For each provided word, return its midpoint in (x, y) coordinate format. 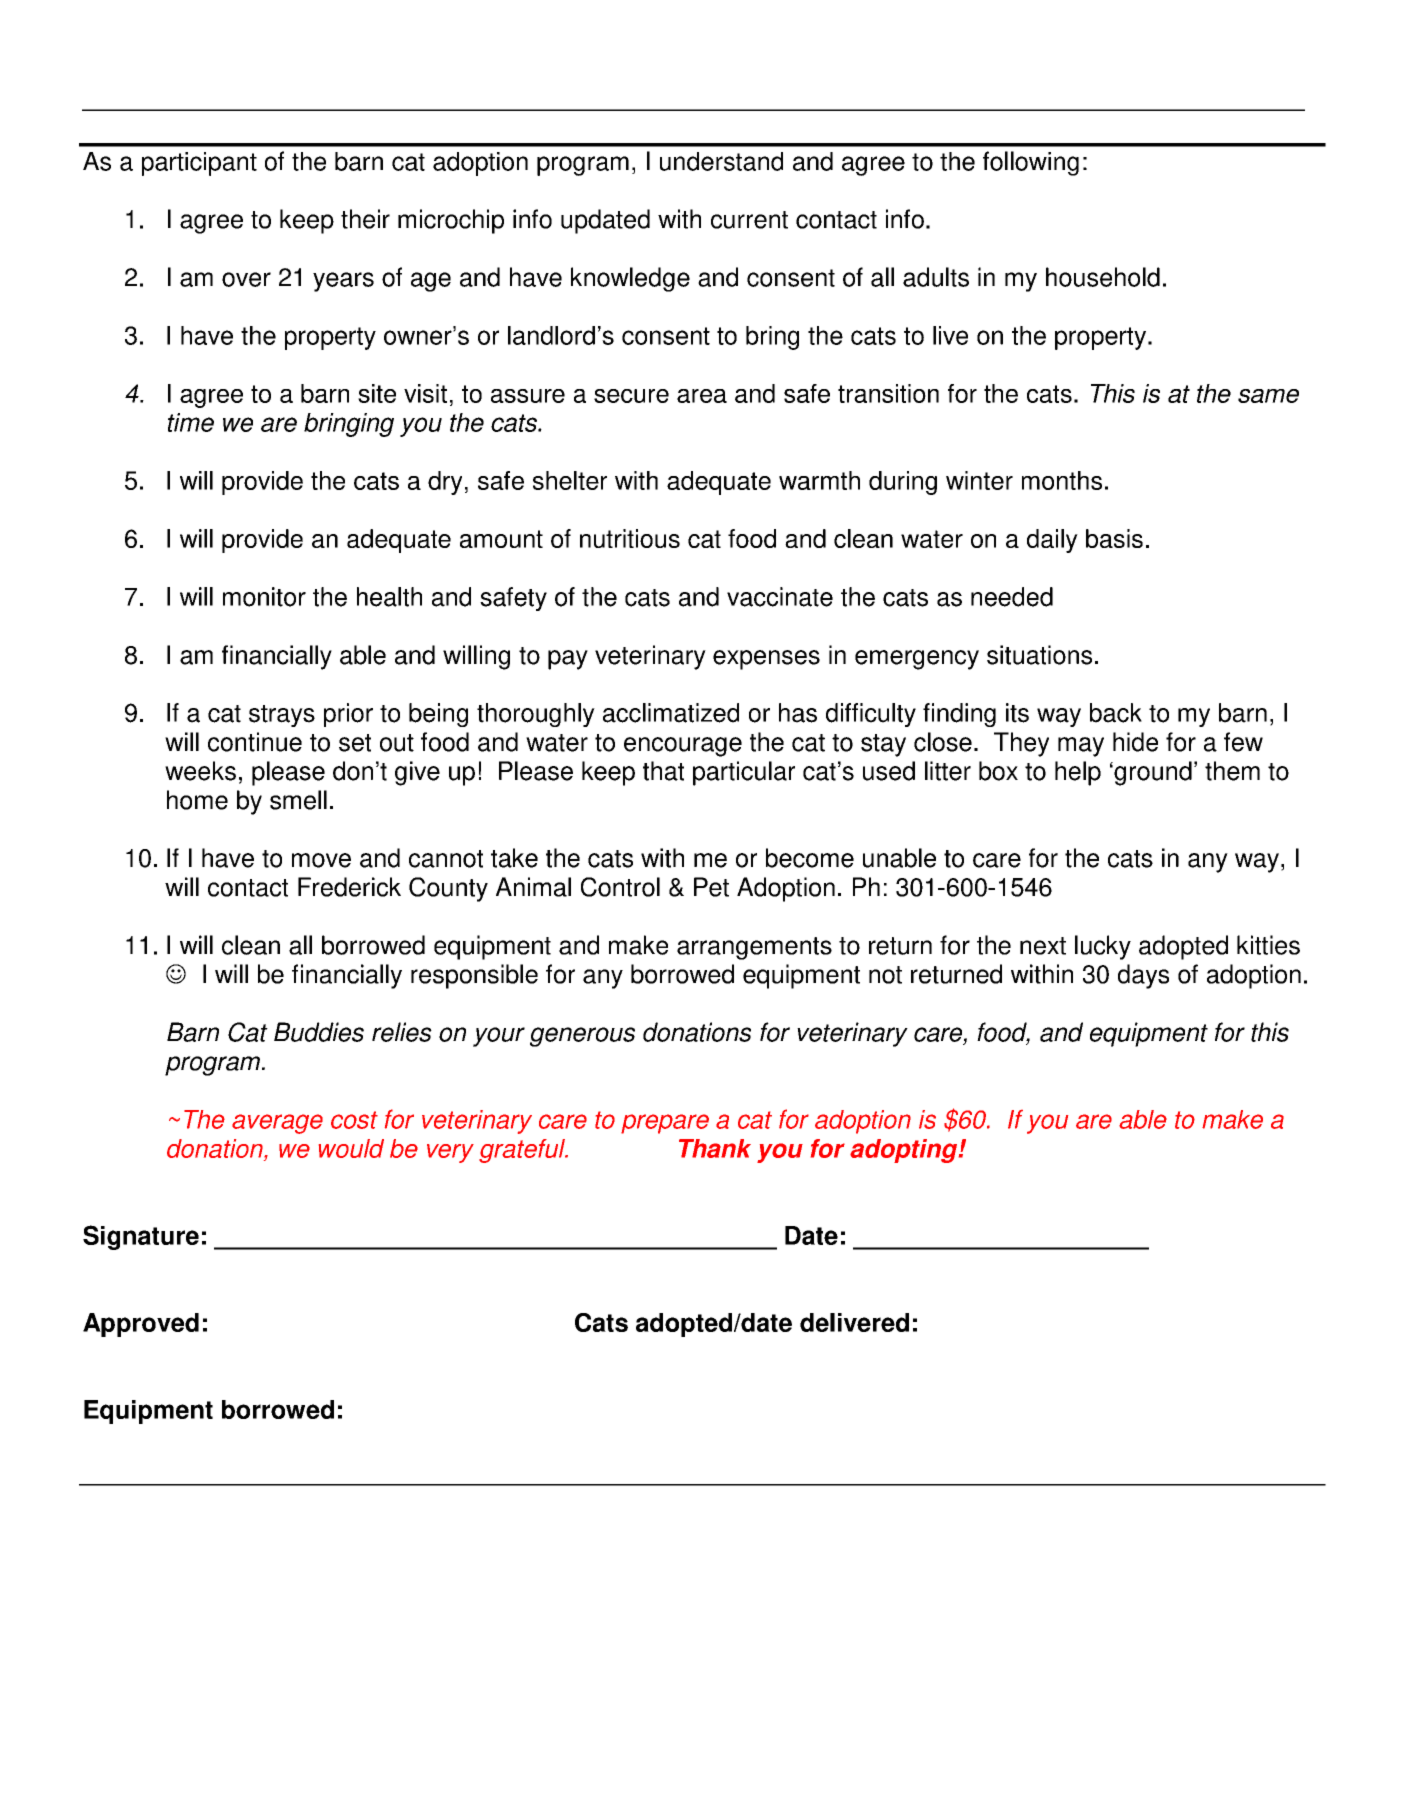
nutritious (630, 538)
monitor (264, 597)
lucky (1103, 947)
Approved (141, 1325)
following (1031, 163)
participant (199, 164)
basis (1114, 538)
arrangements (754, 948)
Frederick (349, 887)
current (749, 220)
